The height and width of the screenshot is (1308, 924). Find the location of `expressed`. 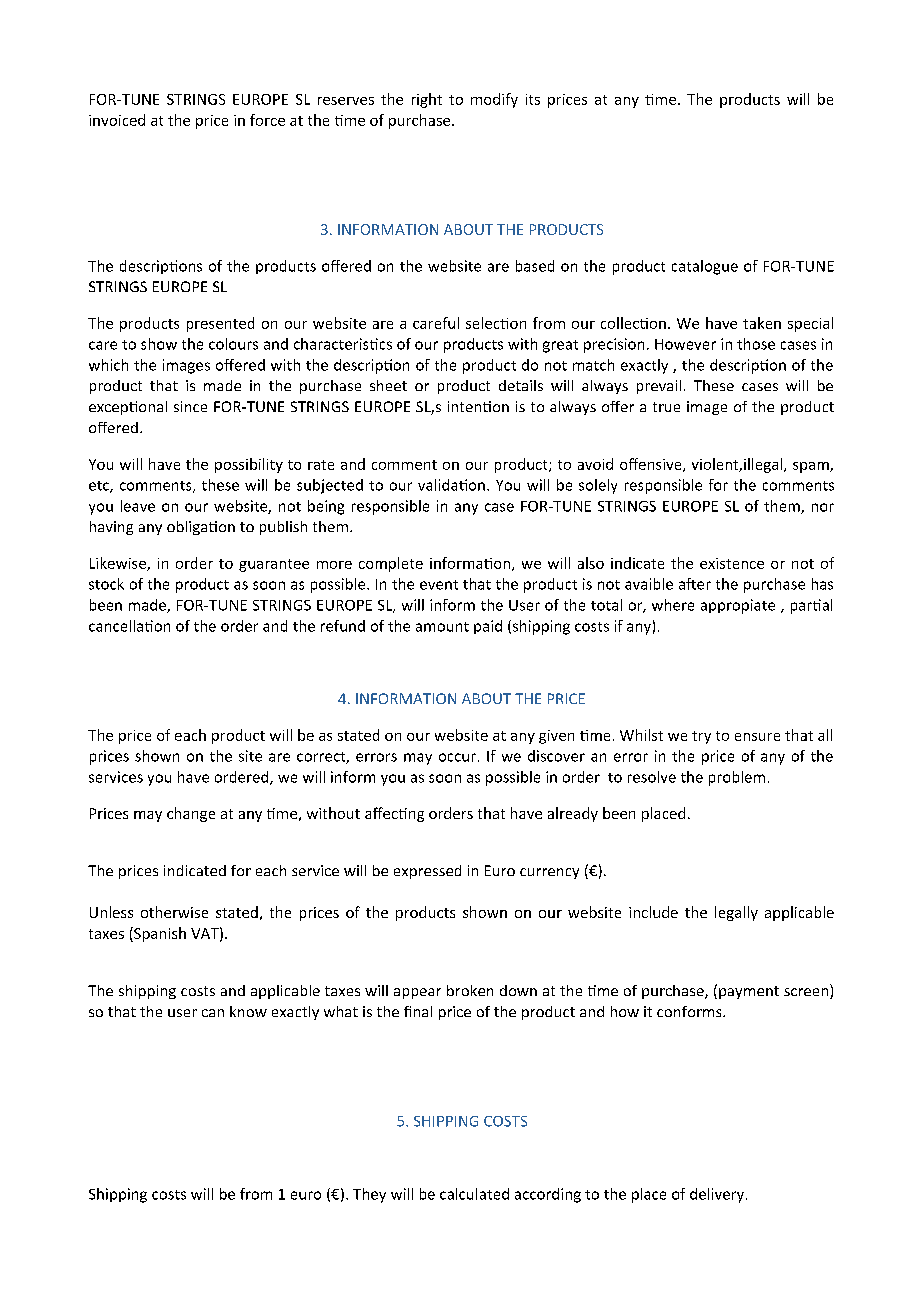

expressed is located at coordinates (427, 872).
